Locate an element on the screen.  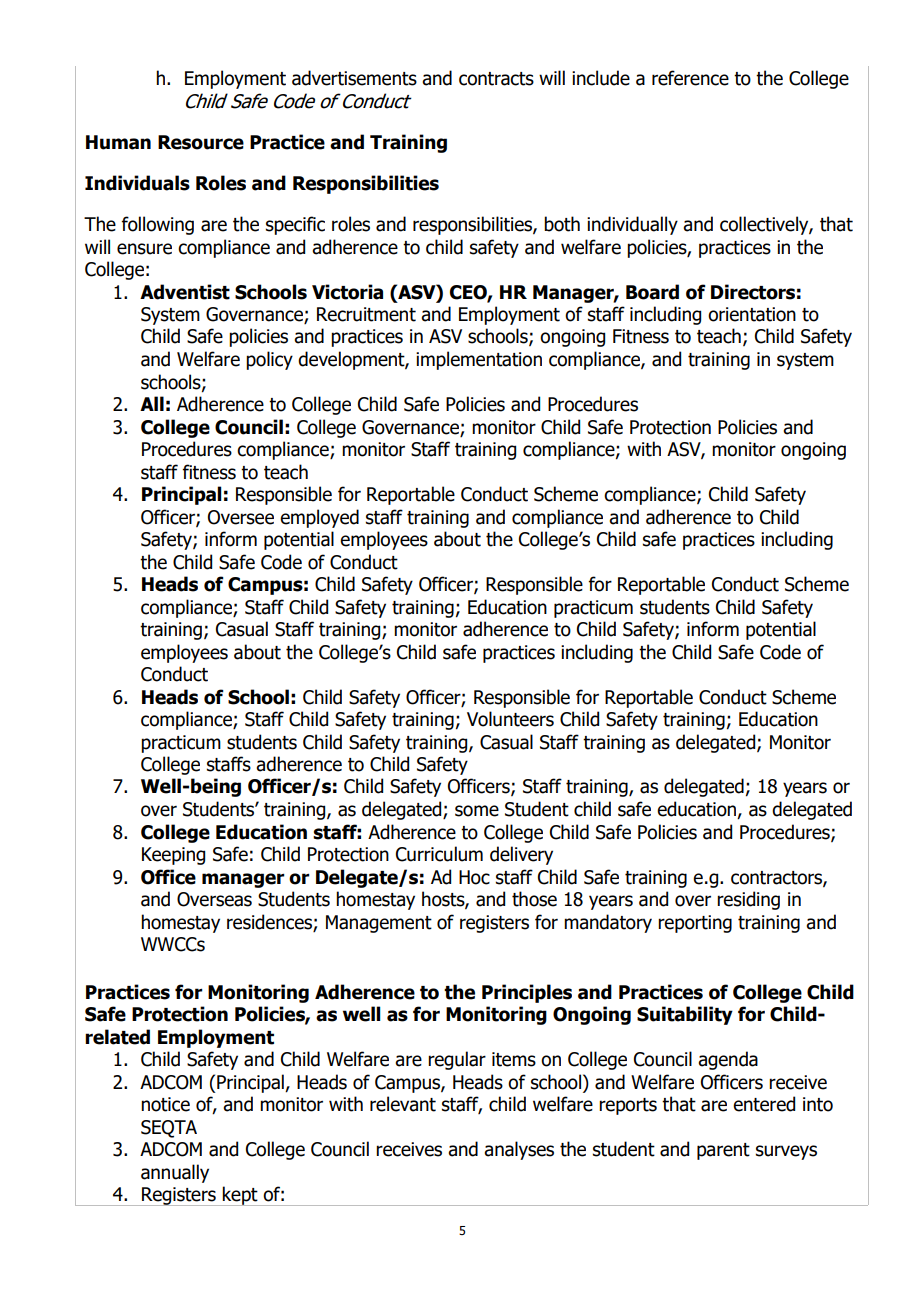
policy is located at coordinates (269, 360).
